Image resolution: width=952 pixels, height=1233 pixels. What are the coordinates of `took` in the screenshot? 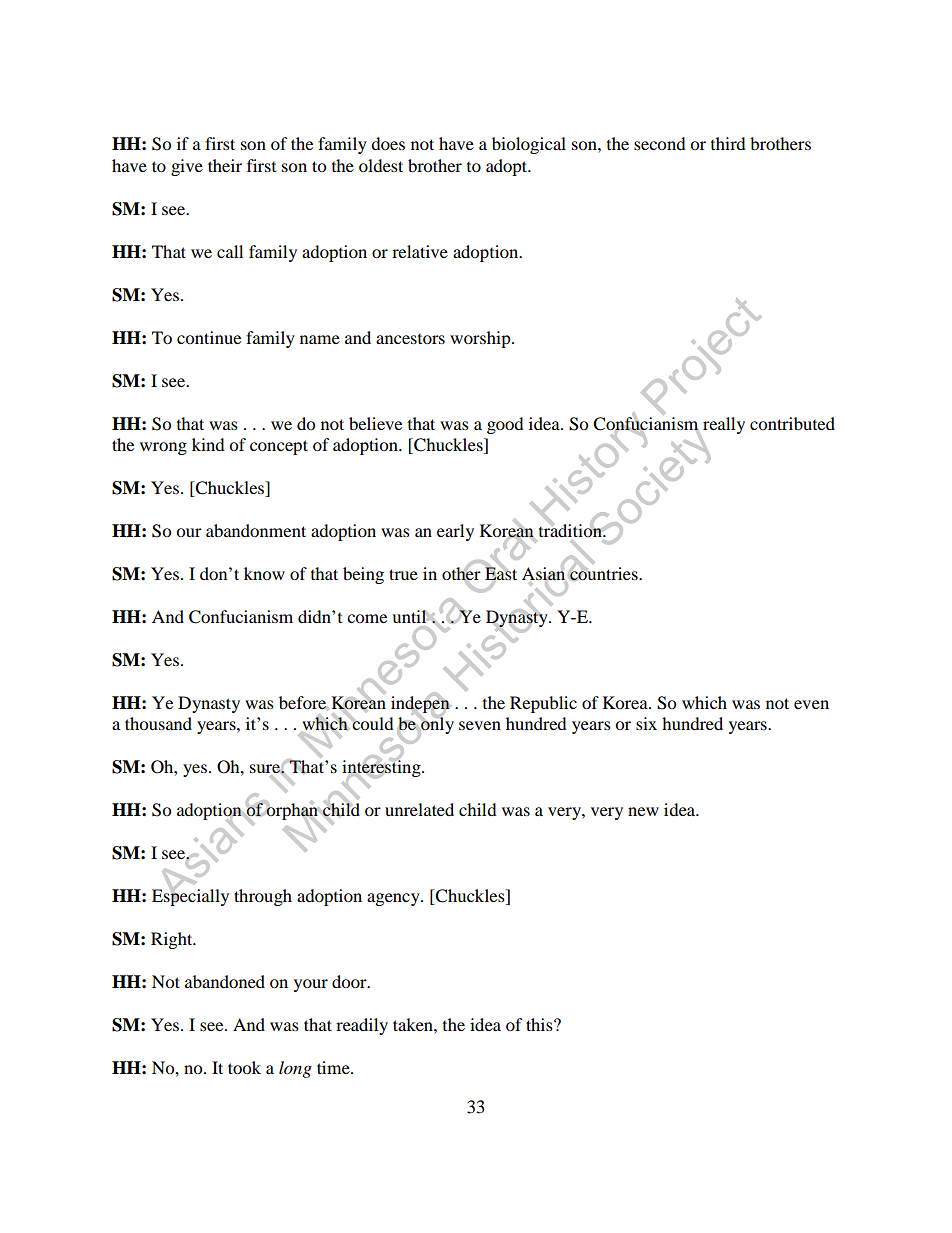 It's located at (244, 1067).
